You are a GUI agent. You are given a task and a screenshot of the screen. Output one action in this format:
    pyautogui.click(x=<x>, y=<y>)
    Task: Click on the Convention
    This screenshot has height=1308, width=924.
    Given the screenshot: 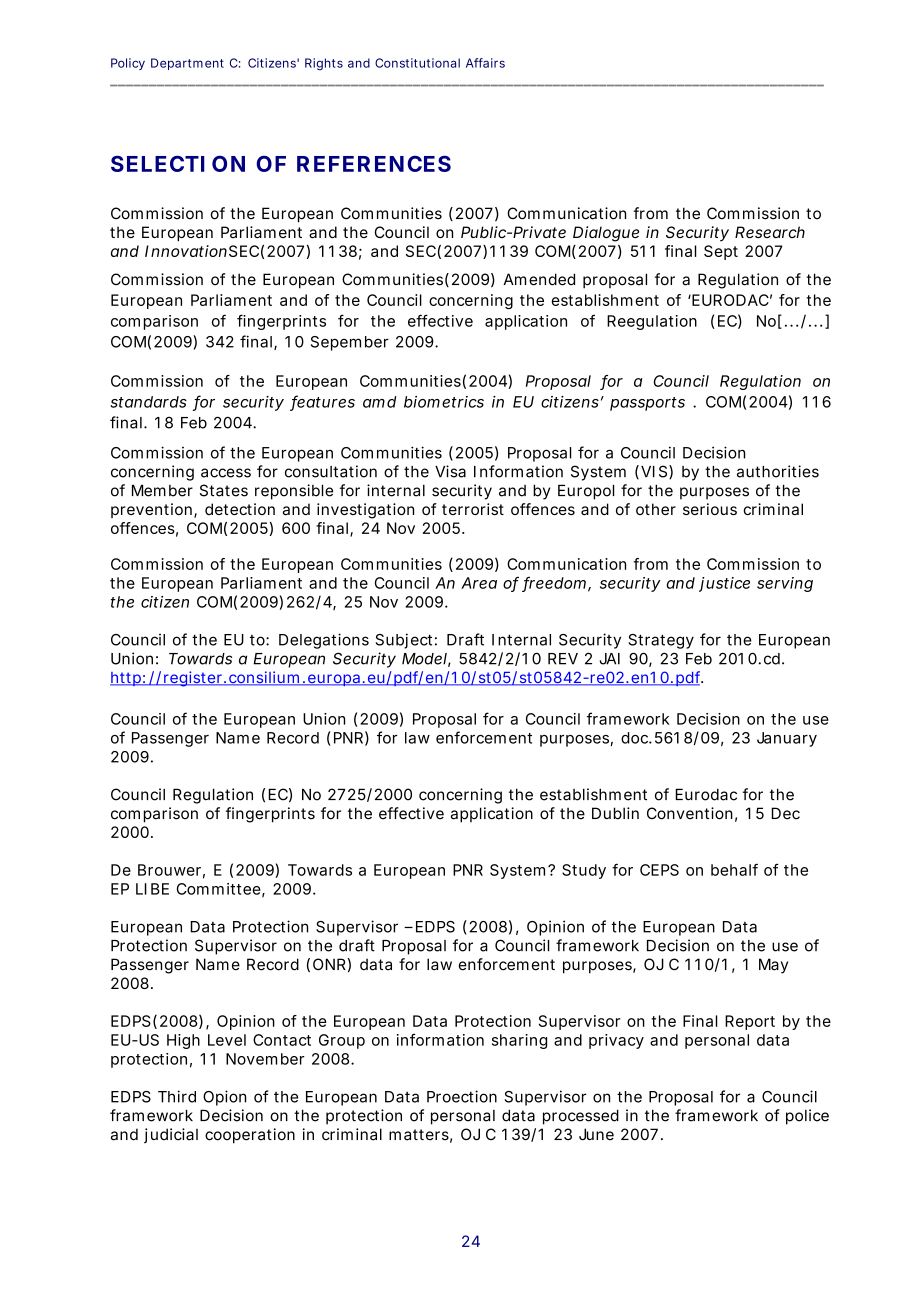 What is the action you would take?
    pyautogui.click(x=690, y=813)
